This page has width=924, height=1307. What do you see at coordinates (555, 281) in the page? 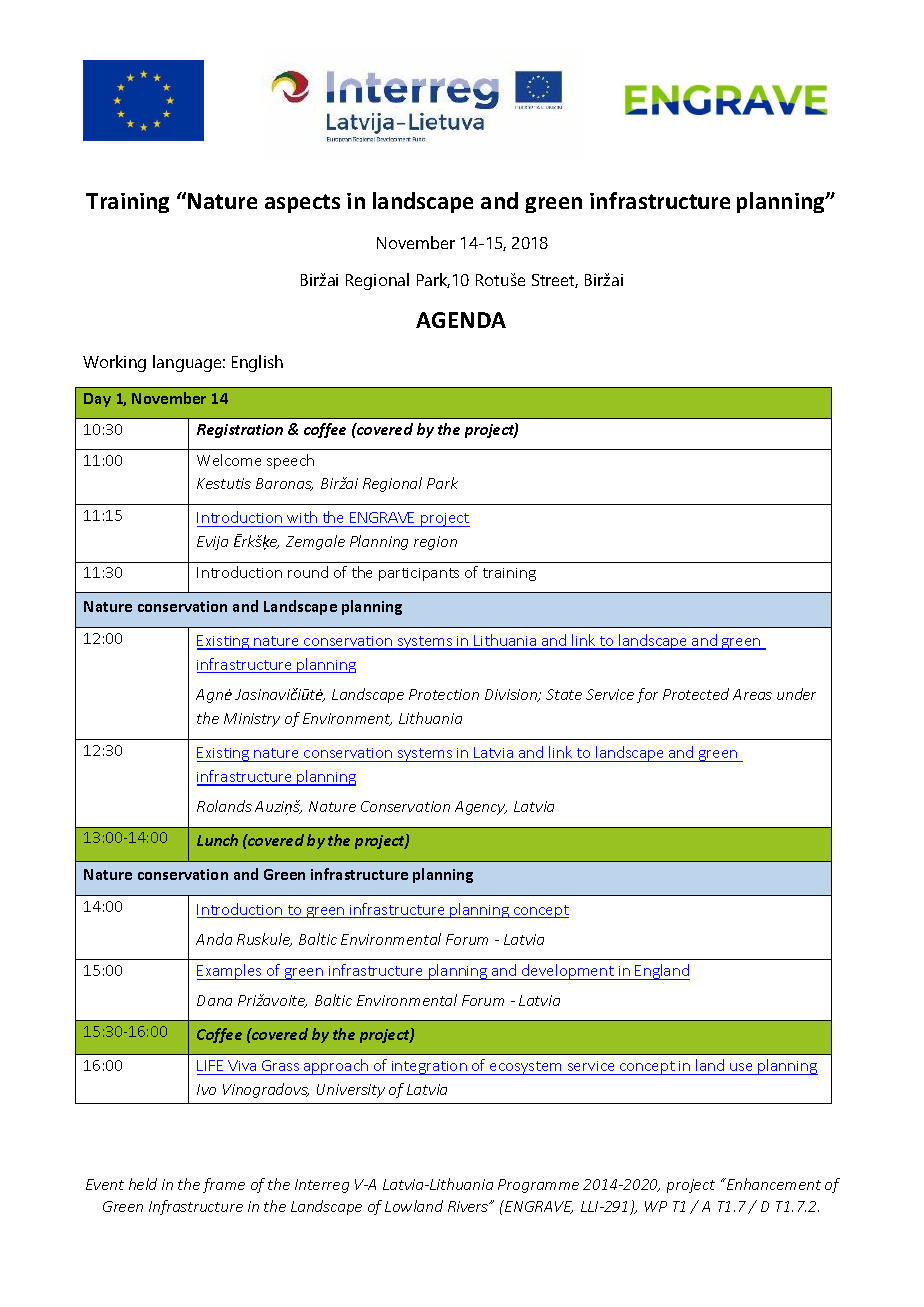
I see `Street` at bounding box center [555, 281].
